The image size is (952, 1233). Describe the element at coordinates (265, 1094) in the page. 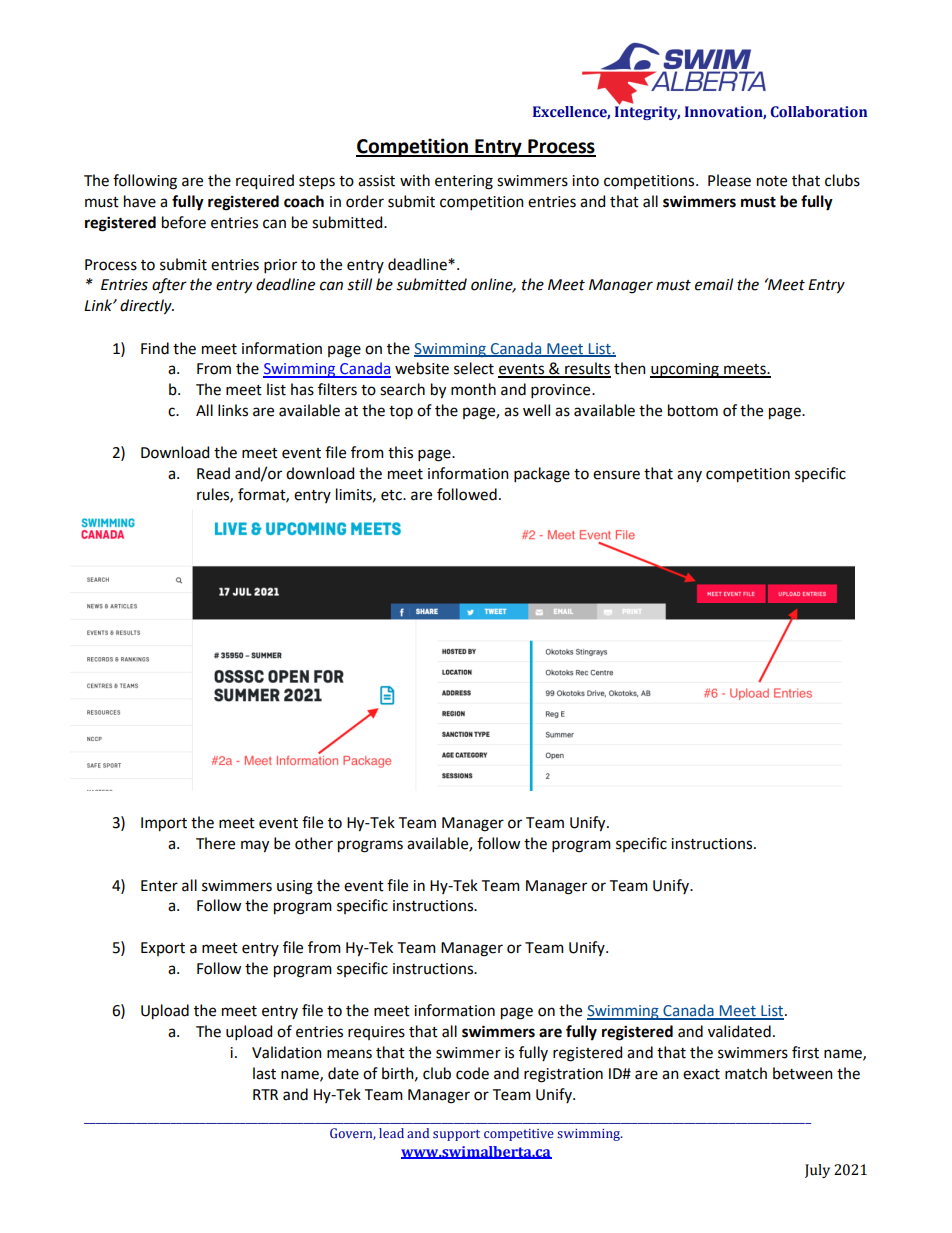

I see `RTR` at that location.
